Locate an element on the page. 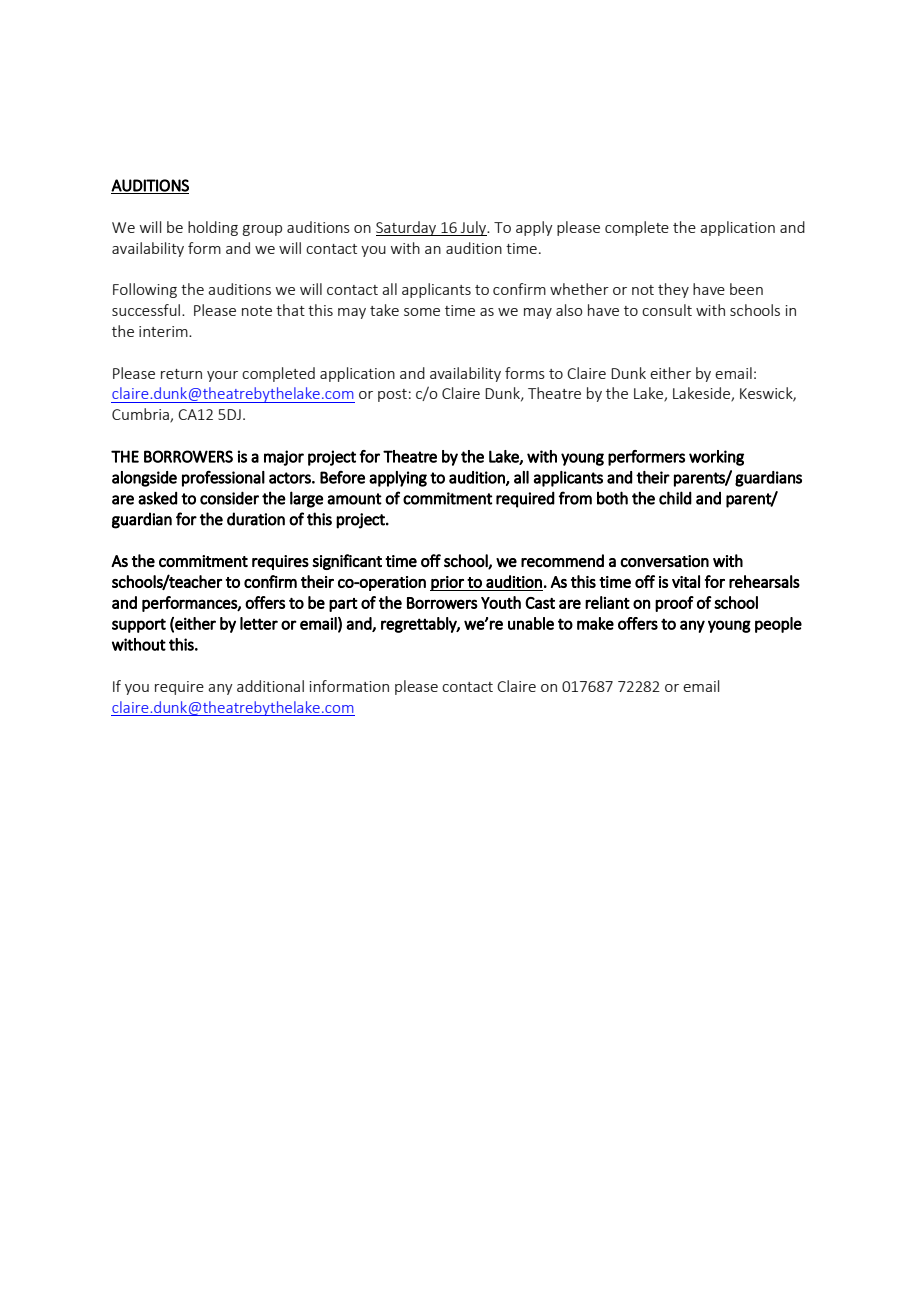 This document has width=924, height=1308. working is located at coordinates (716, 458).
